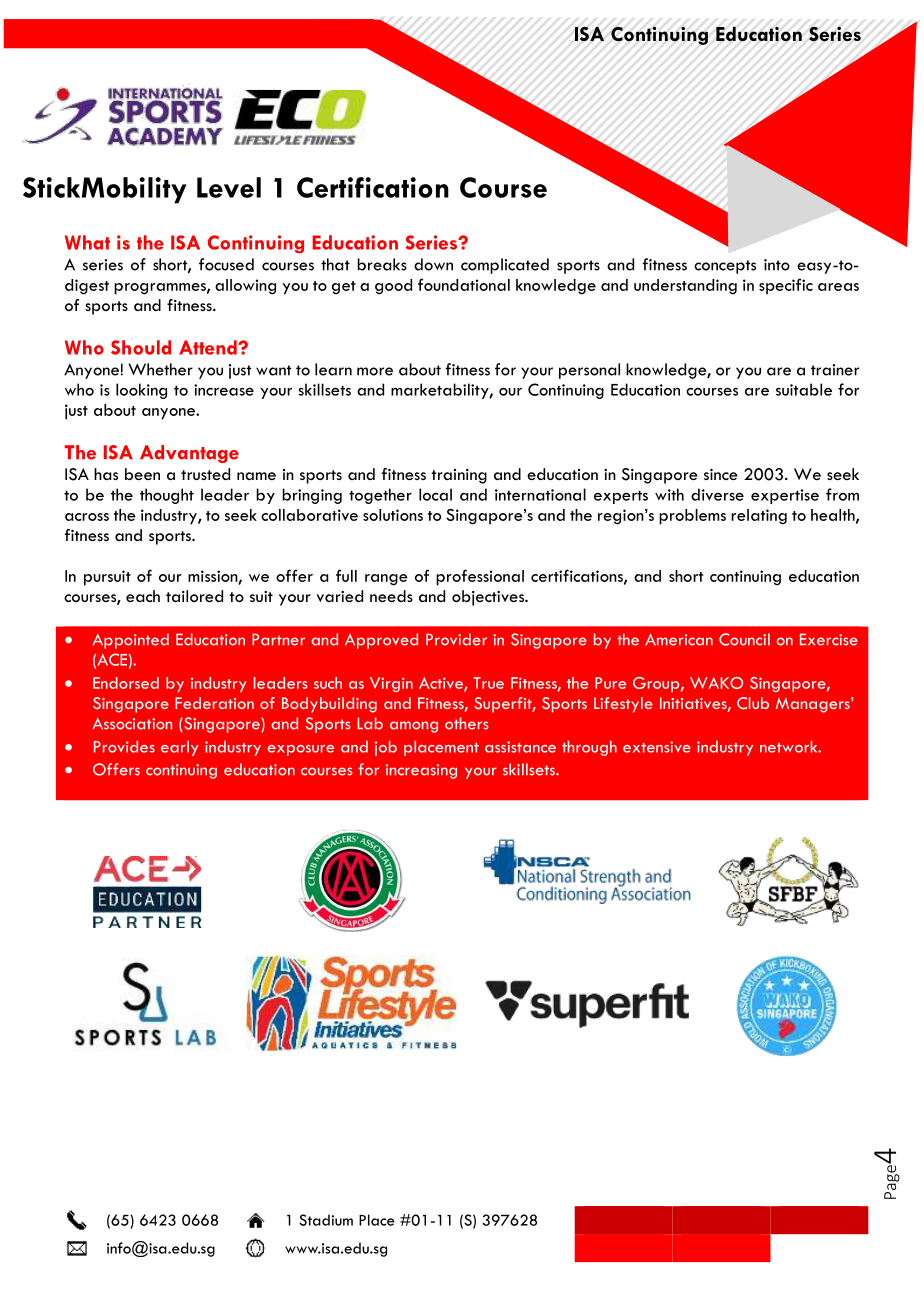 The width and height of the screenshot is (924, 1308). Describe the element at coordinates (777, 265) in the screenshot. I see `into` at that location.
